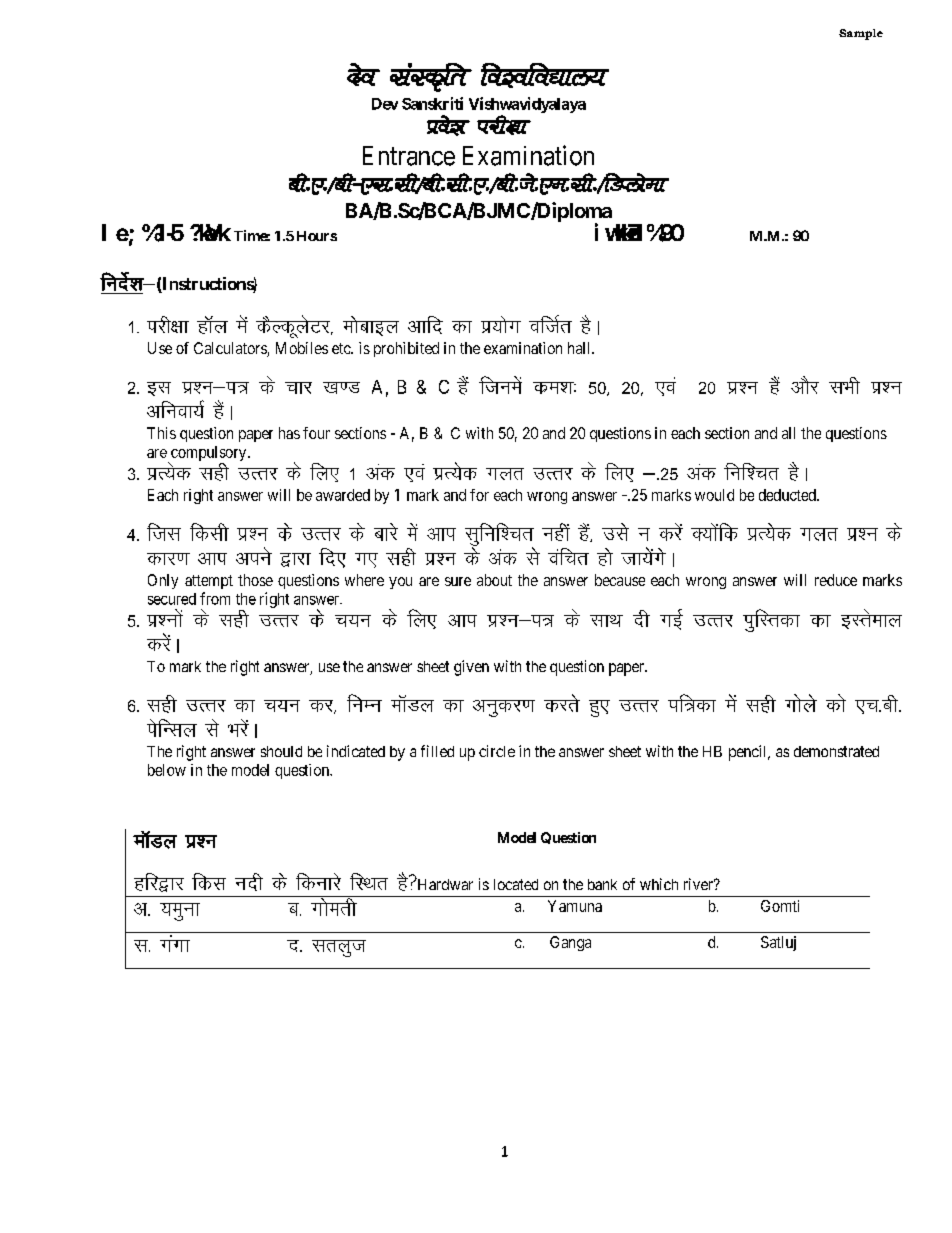  I want to click on located, so click(516, 884).
